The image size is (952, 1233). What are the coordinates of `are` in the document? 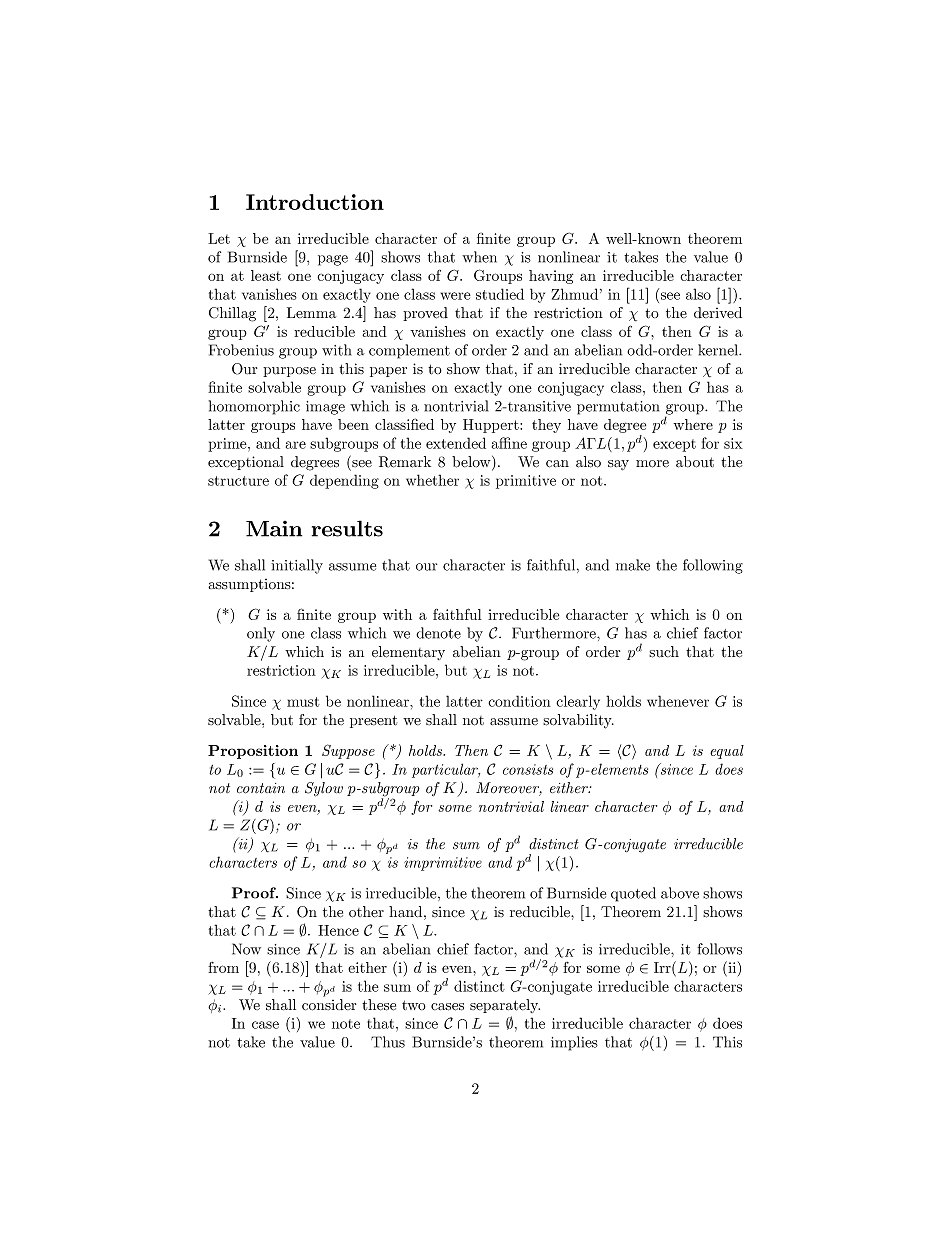 It's located at (296, 445).
